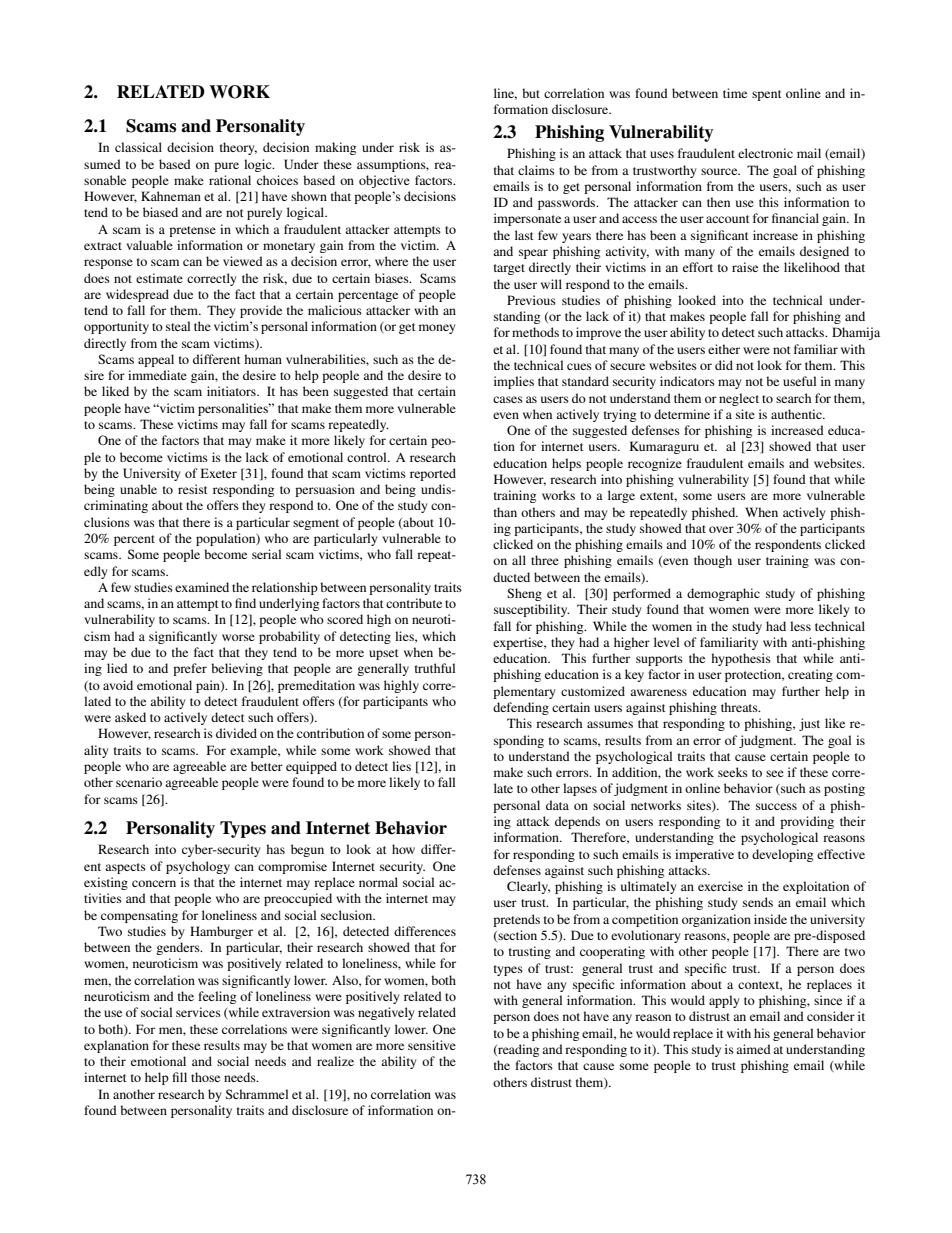 The width and height of the image is (952, 1233). What do you see at coordinates (782, 855) in the image?
I see `developing` at bounding box center [782, 855].
